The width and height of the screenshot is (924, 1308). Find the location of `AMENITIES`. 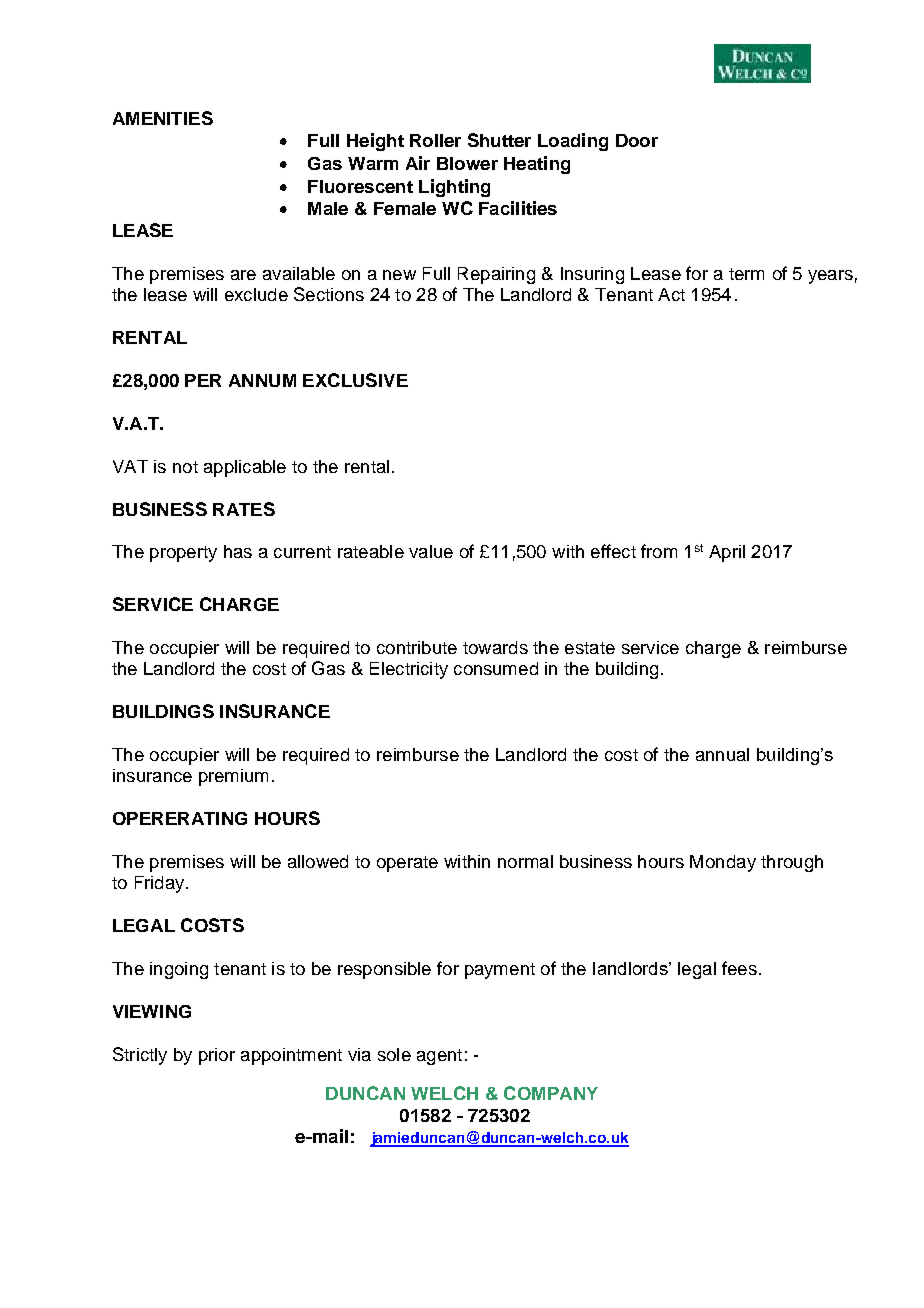

AMENITIES is located at coordinates (163, 118).
